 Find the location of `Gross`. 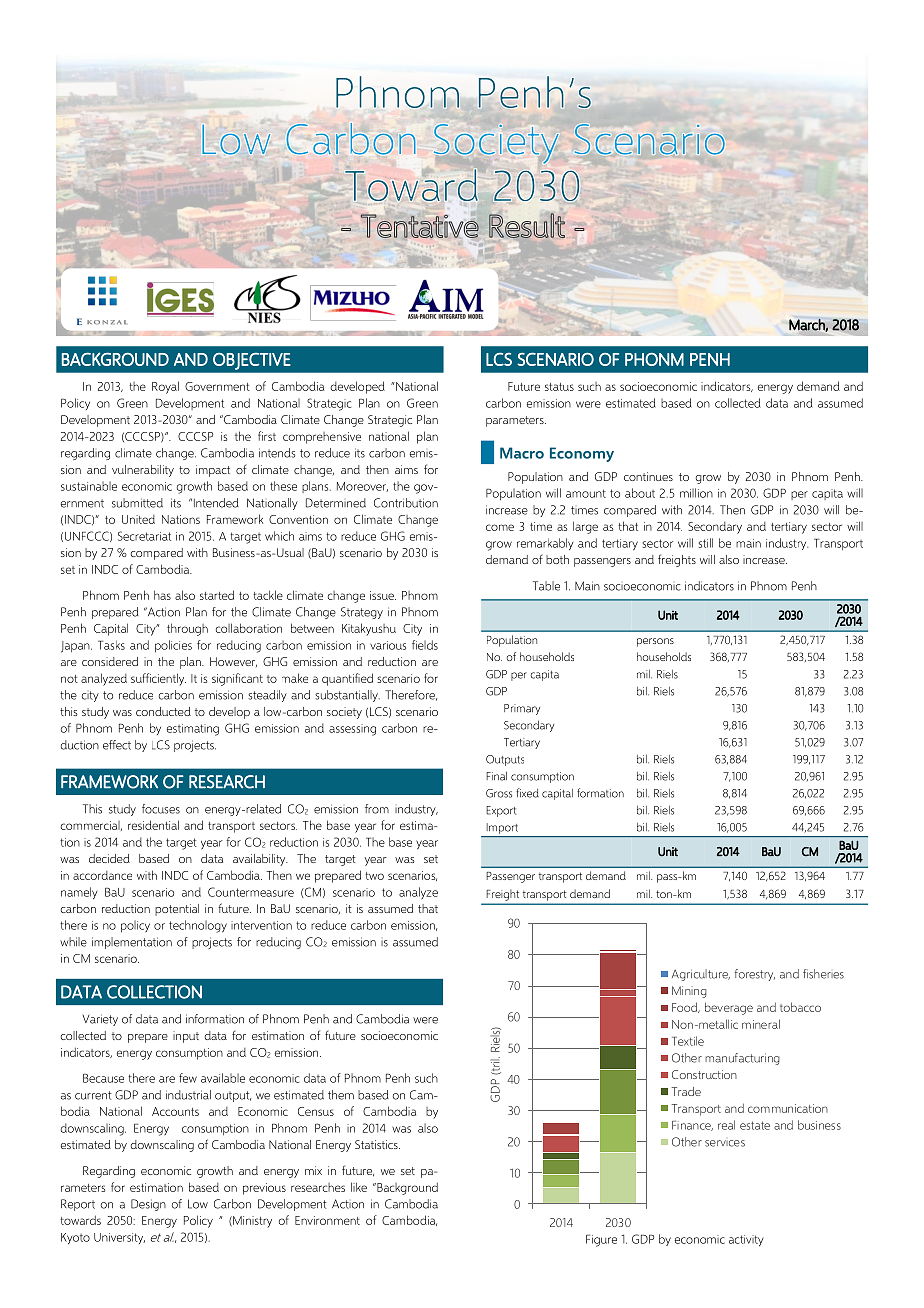

Gross is located at coordinates (499, 793).
